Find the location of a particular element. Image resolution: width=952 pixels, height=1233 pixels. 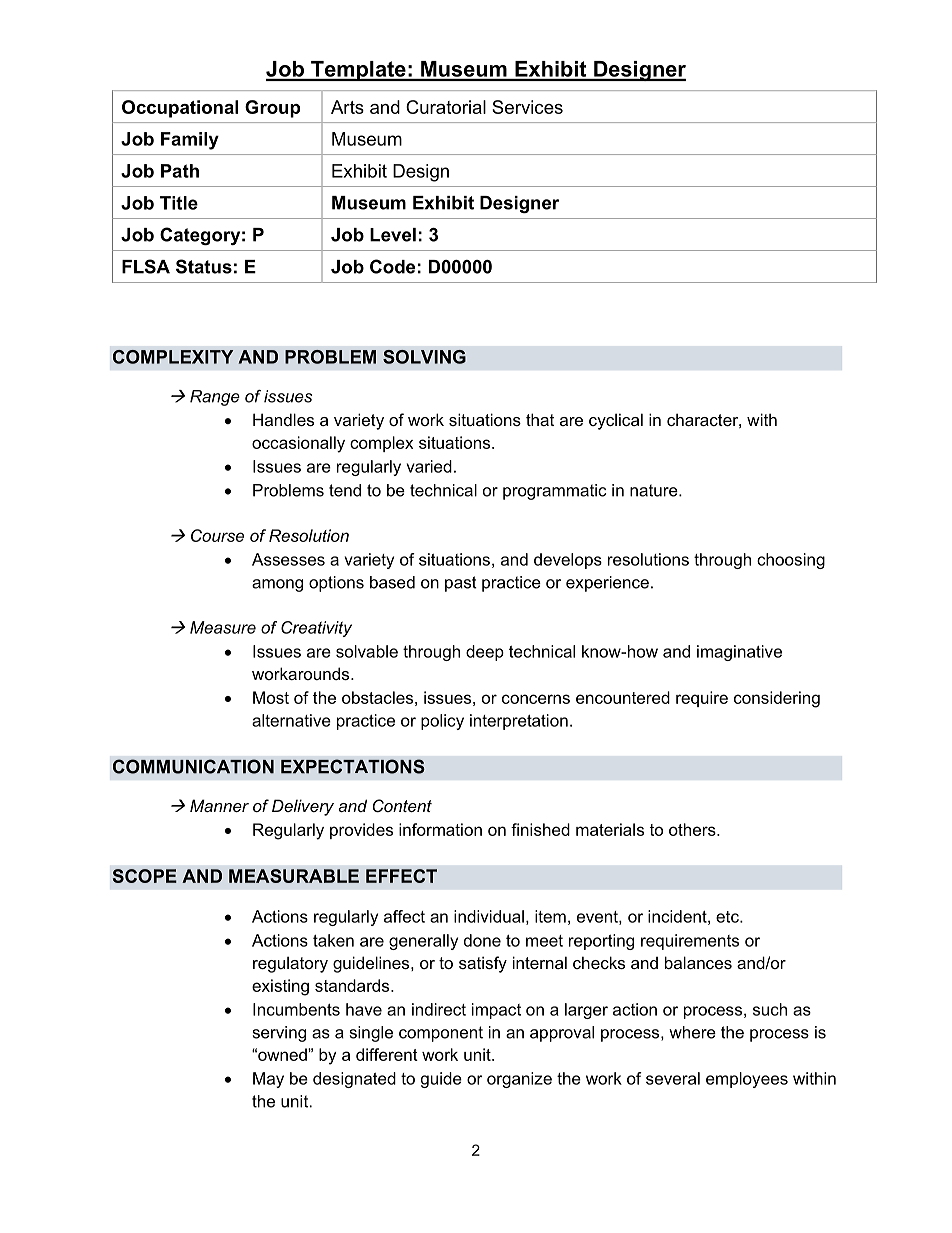

nature is located at coordinates (655, 490).
